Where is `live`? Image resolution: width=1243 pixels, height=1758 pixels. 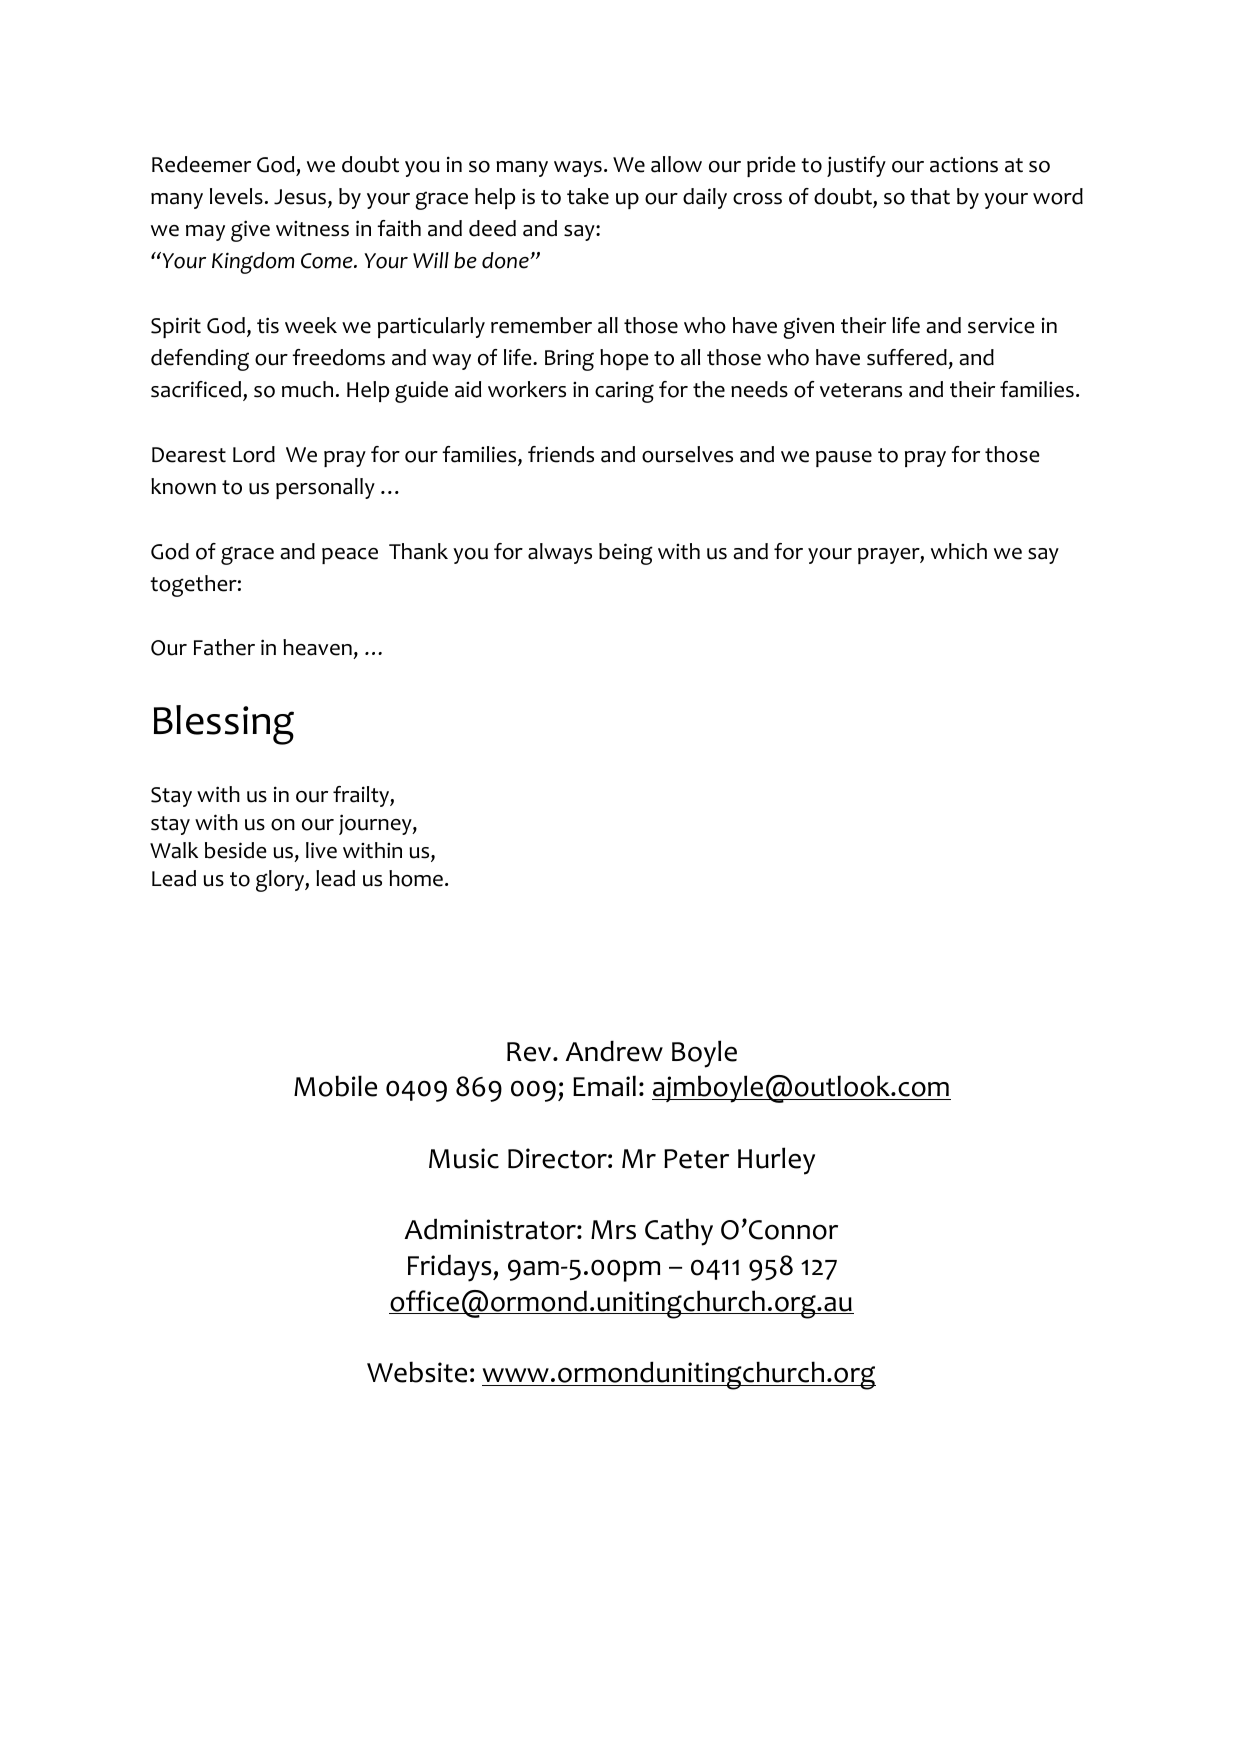 live is located at coordinates (321, 850).
